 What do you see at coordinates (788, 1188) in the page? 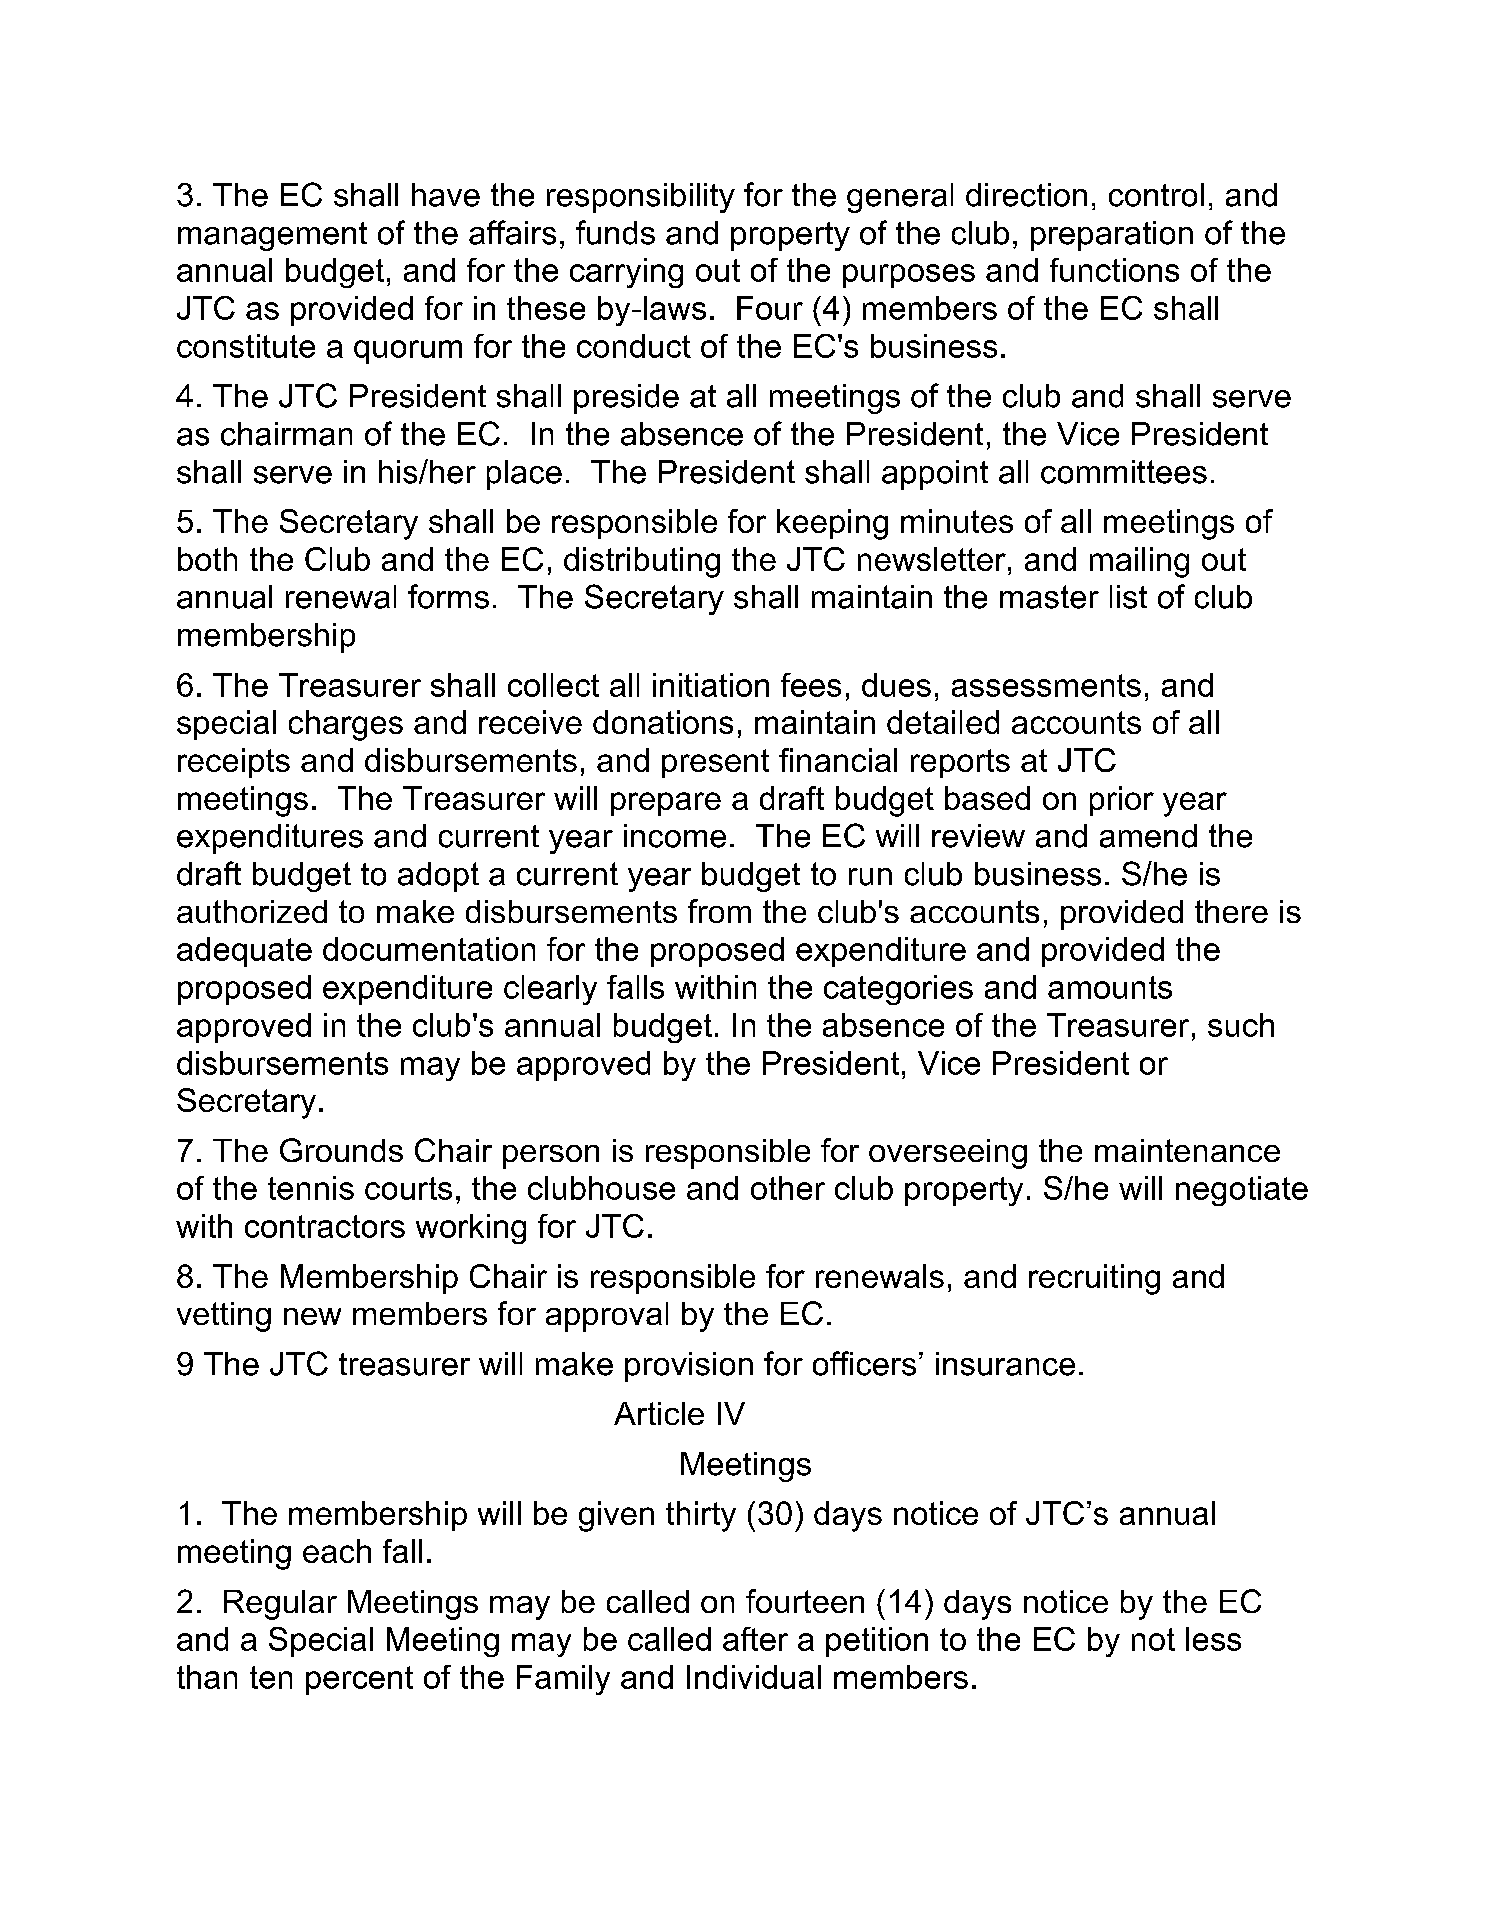
I see `other` at bounding box center [788, 1188].
